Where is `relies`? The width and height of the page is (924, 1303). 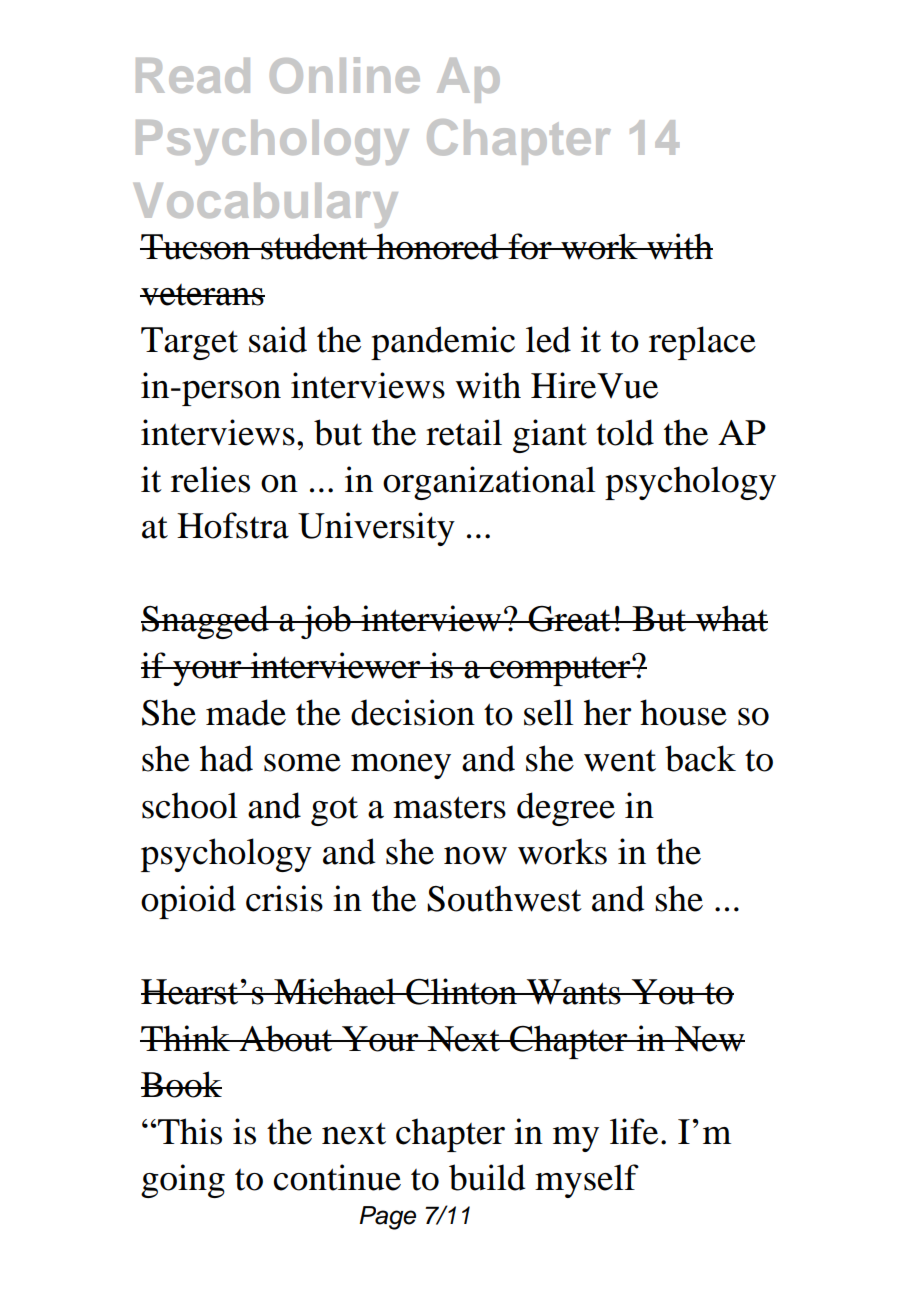
relies is located at coordinates (210, 479).
